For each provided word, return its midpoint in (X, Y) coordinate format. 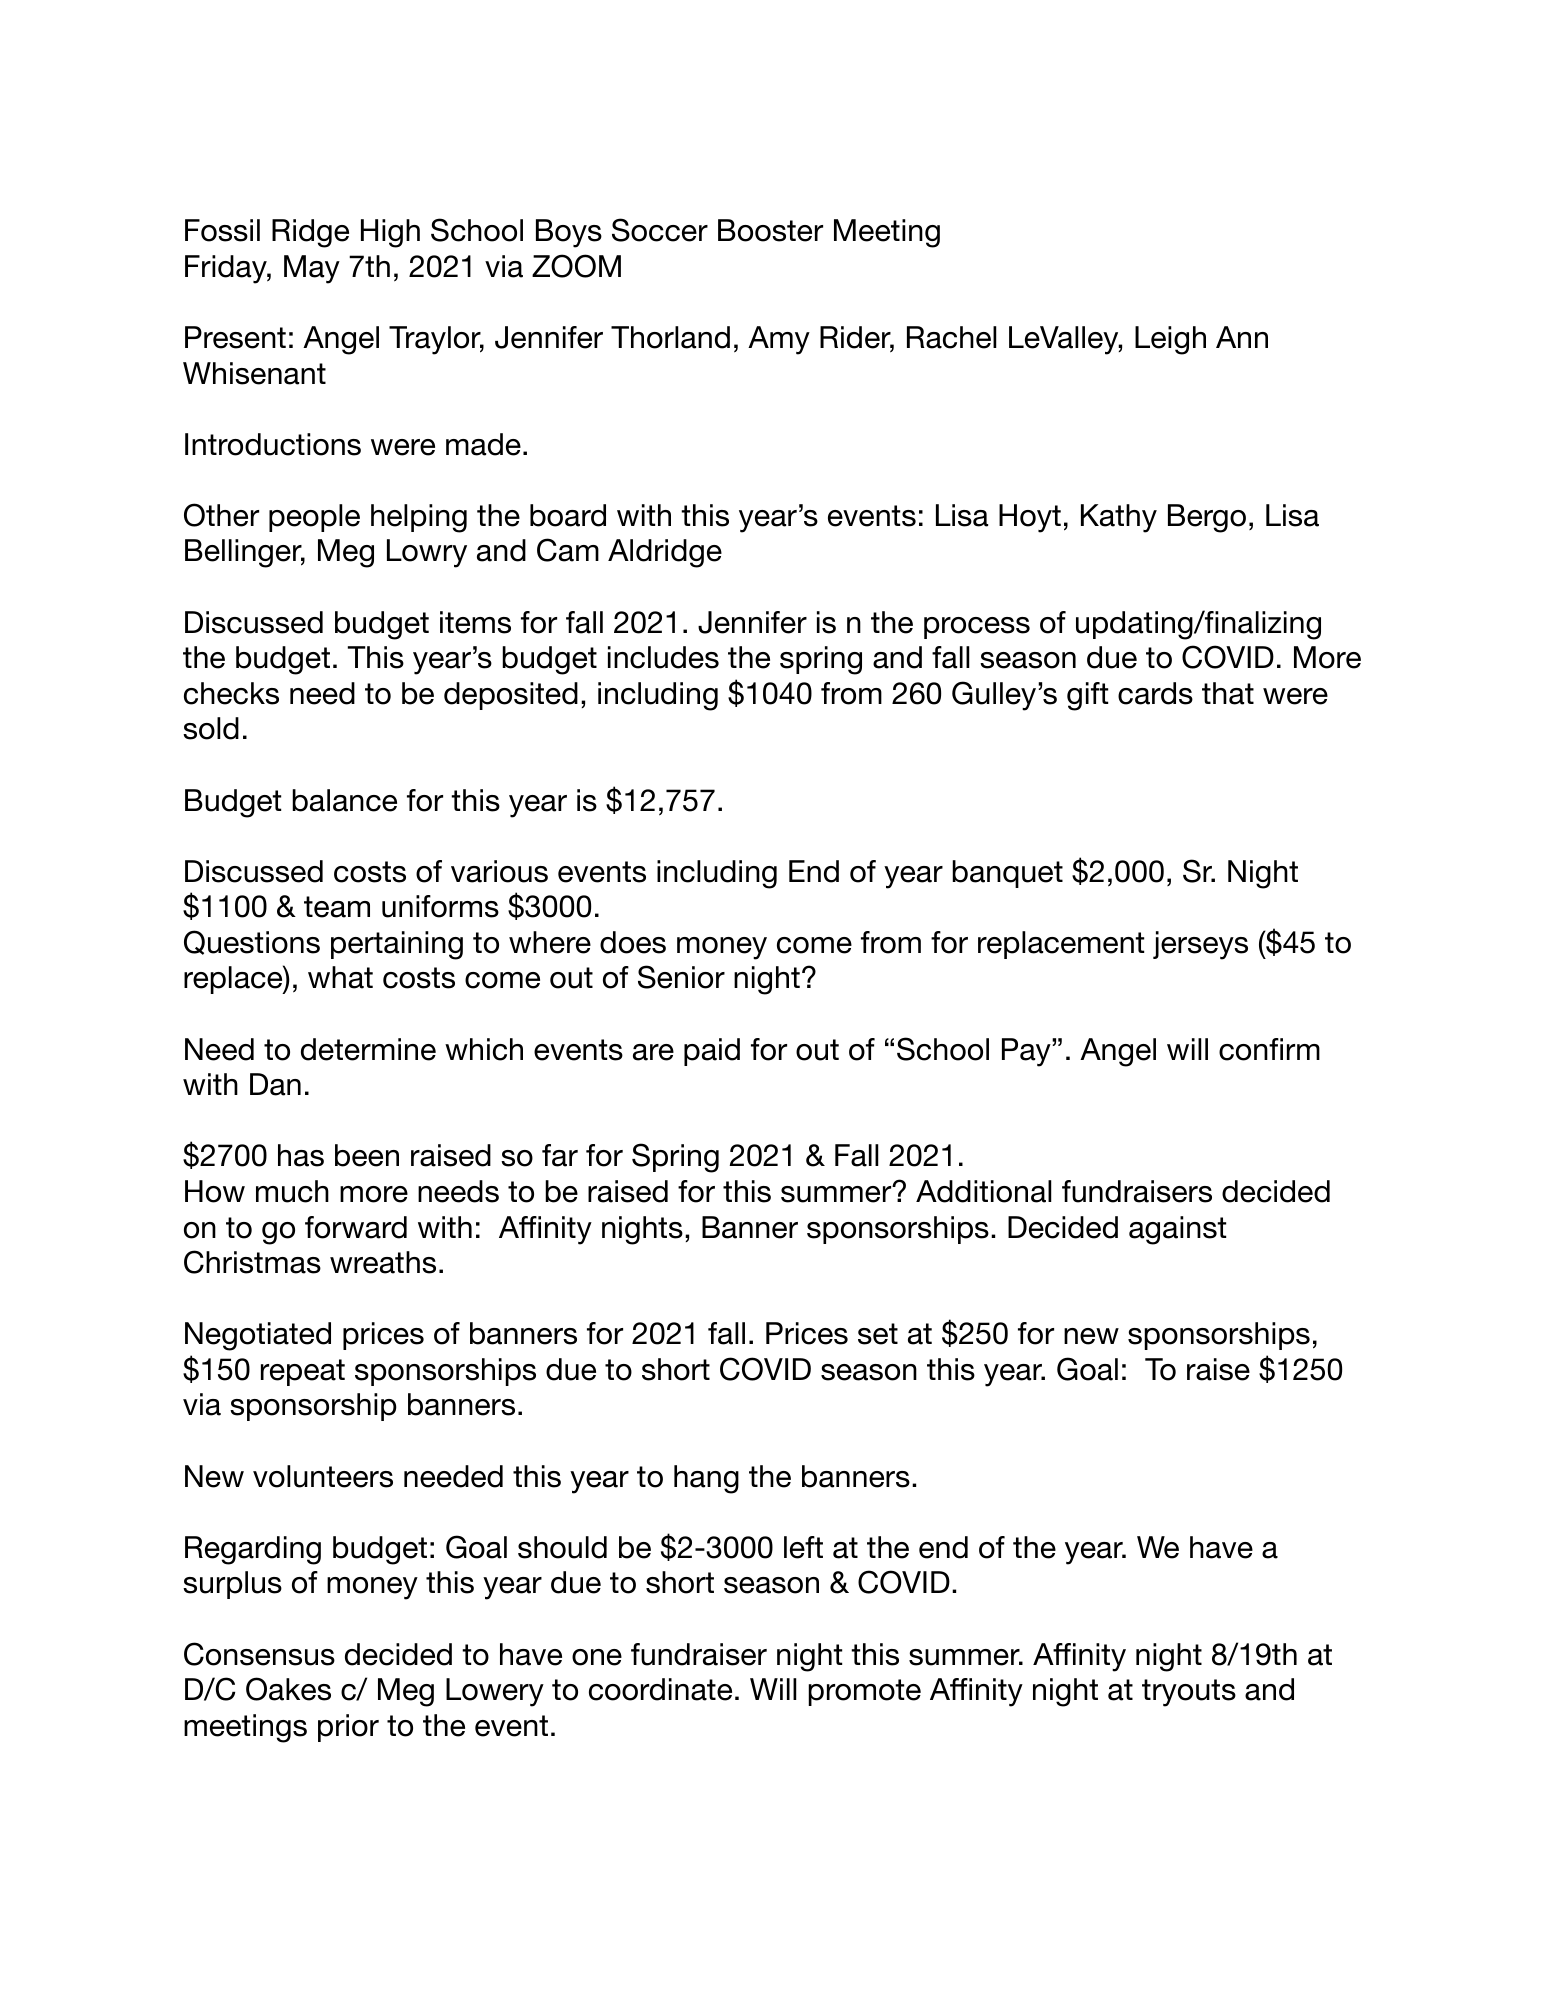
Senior (681, 977)
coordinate (660, 1689)
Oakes (288, 1689)
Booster (770, 230)
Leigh (1170, 340)
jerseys (1200, 945)
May (312, 269)
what (340, 977)
